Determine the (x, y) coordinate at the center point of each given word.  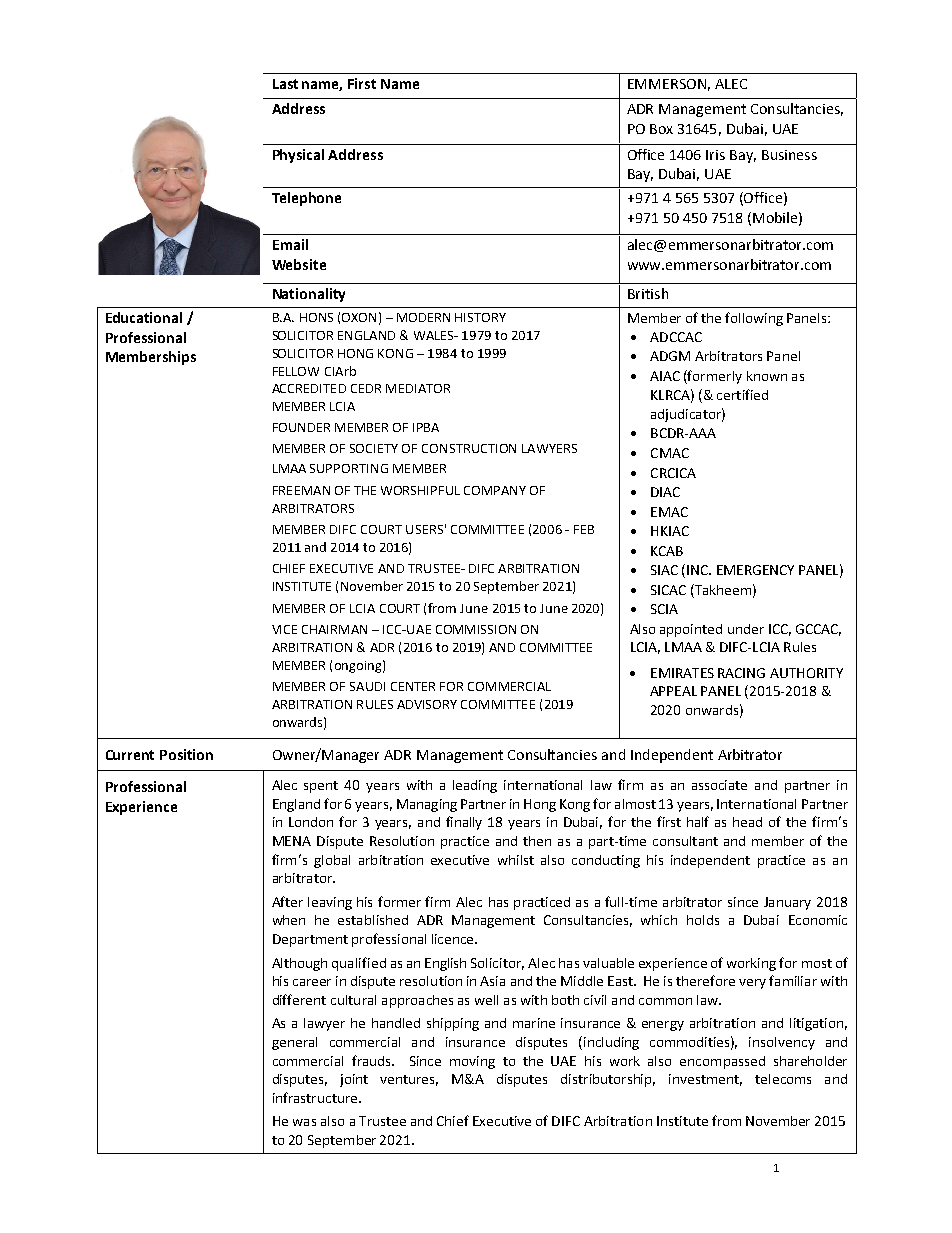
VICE (284, 629)
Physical (298, 156)
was (304, 1122)
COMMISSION (476, 629)
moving (472, 1062)
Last (285, 84)
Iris (715, 155)
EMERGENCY (755, 570)
